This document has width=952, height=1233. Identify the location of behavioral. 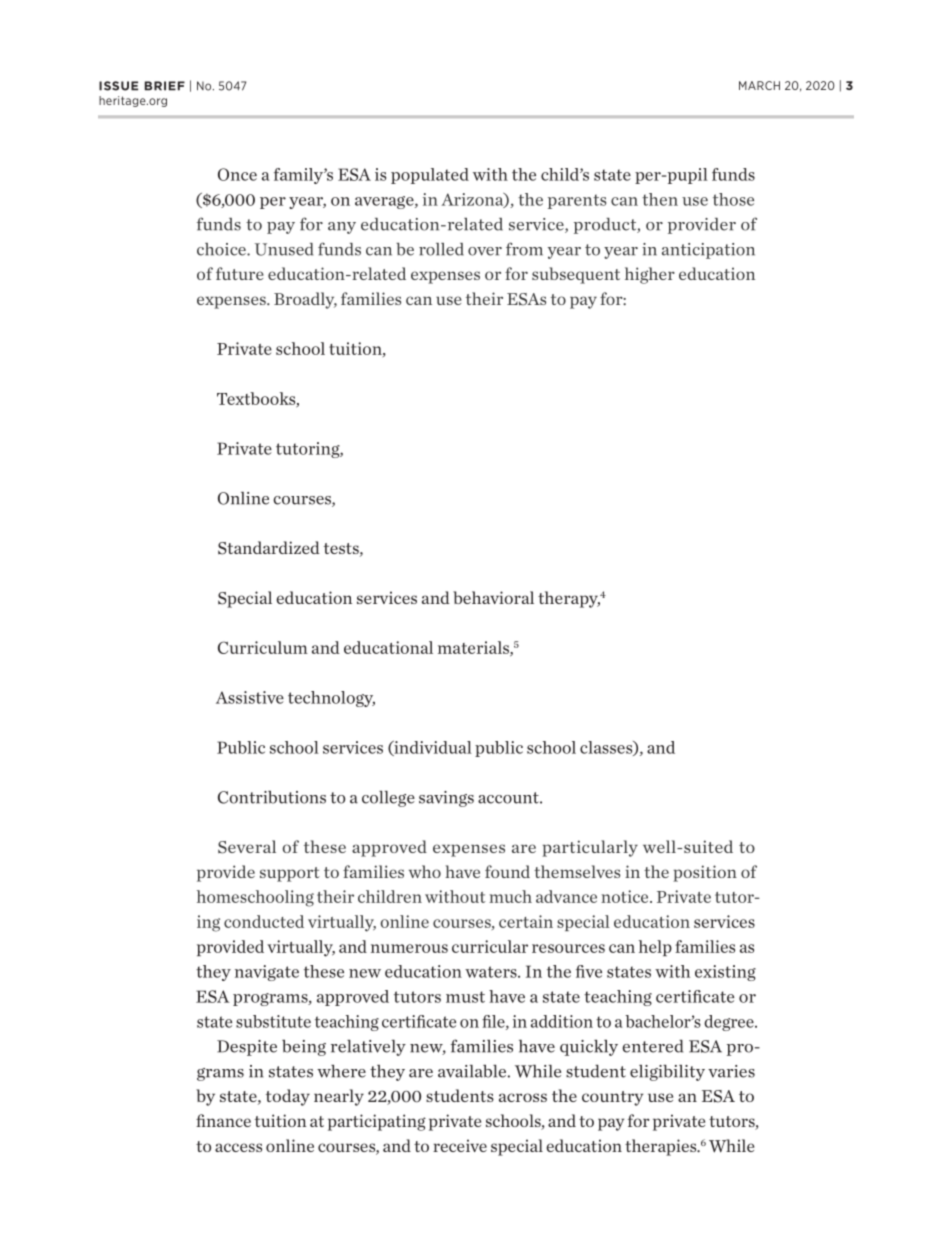
(493, 597).
